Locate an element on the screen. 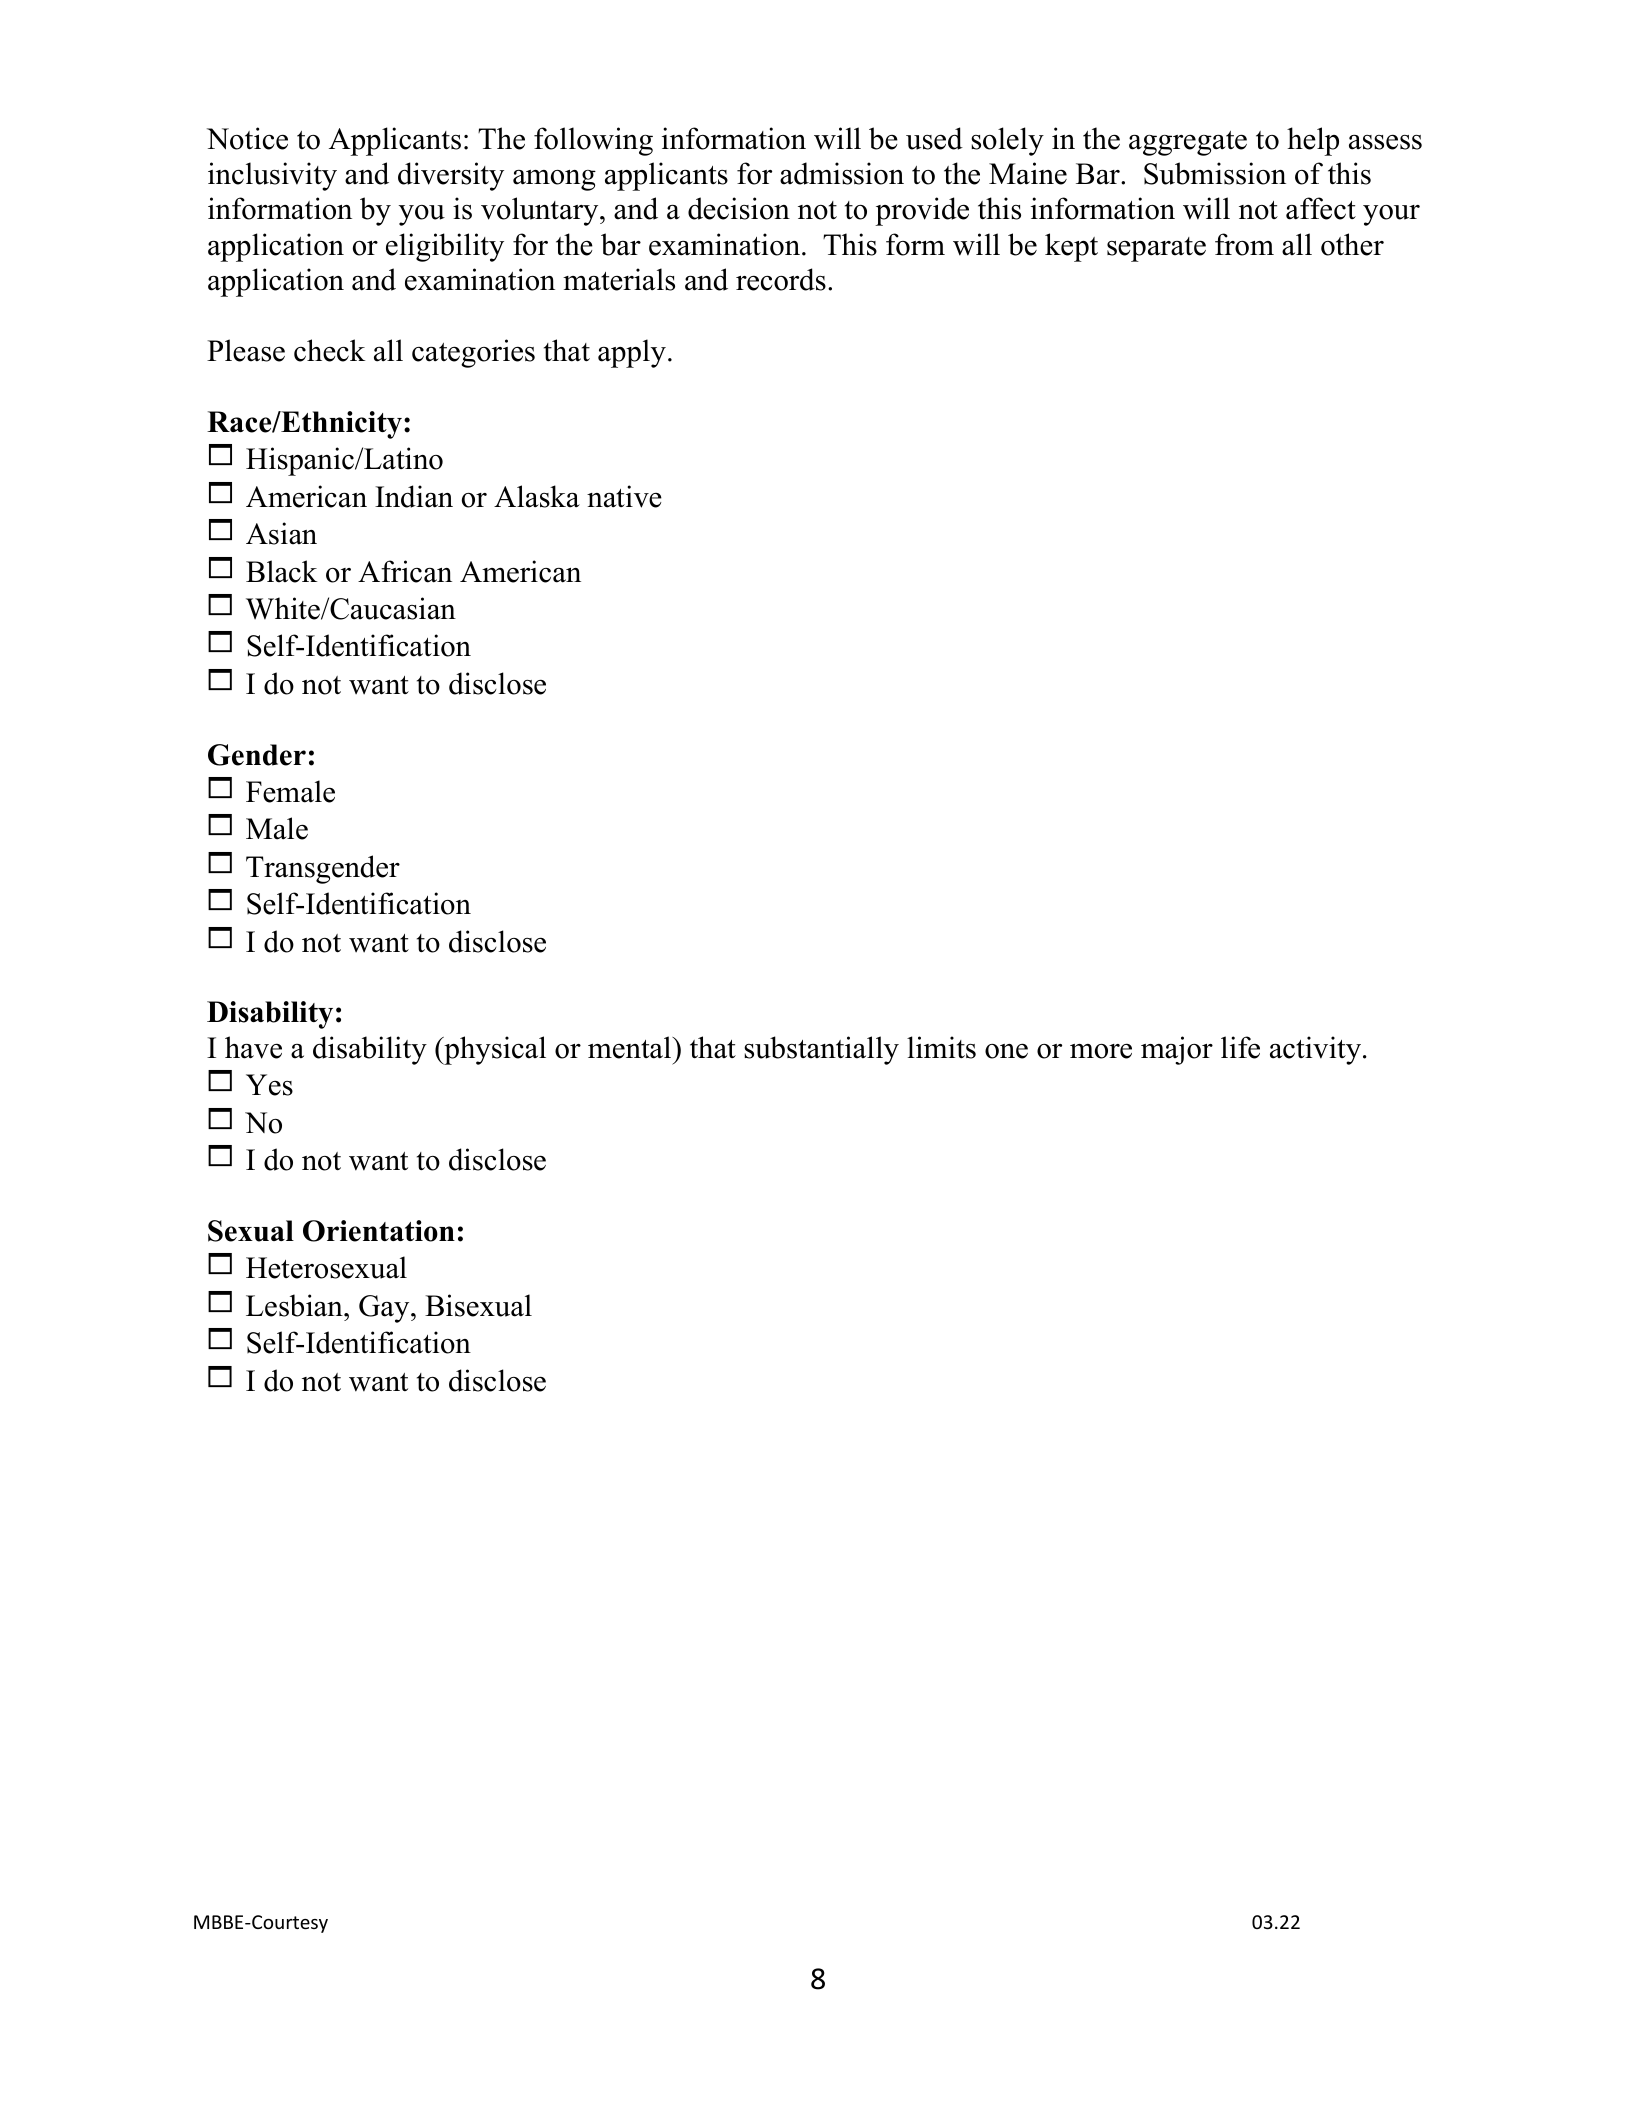 The image size is (1637, 2119). admission is located at coordinates (842, 173).
